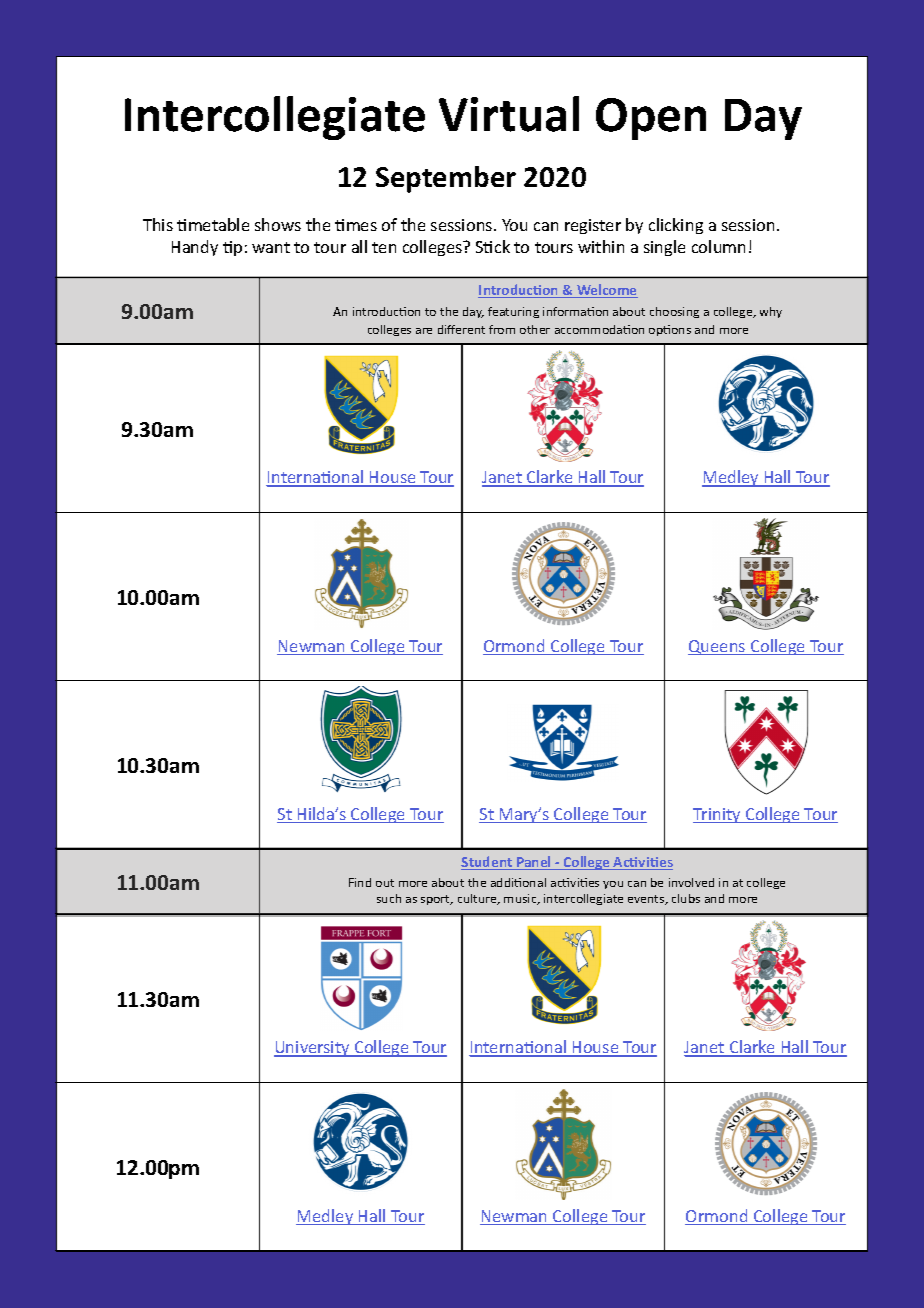 This screenshot has width=924, height=1308. I want to click on timetable, so click(213, 224).
